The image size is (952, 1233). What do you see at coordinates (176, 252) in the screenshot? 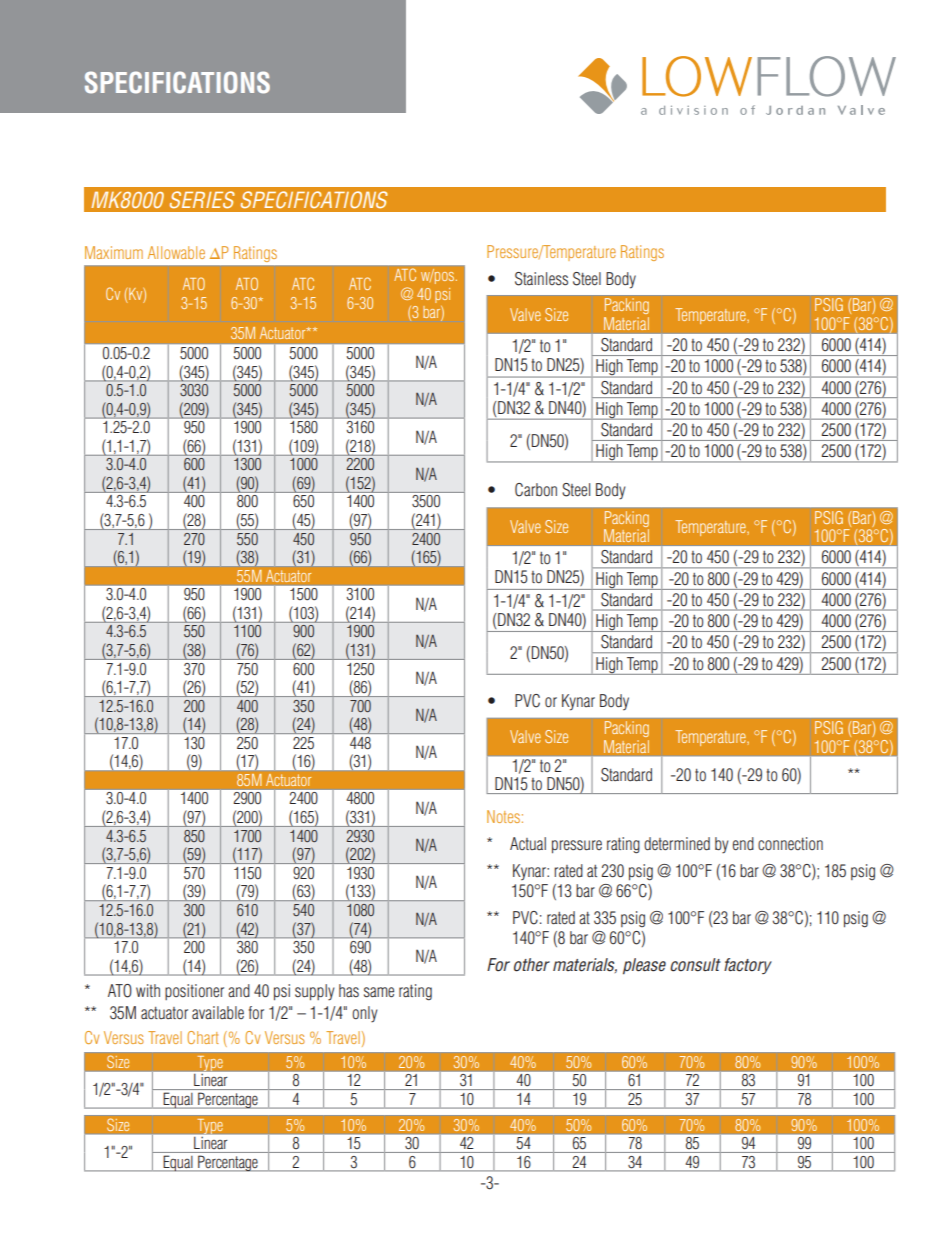
I see `Allowable` at bounding box center [176, 252].
